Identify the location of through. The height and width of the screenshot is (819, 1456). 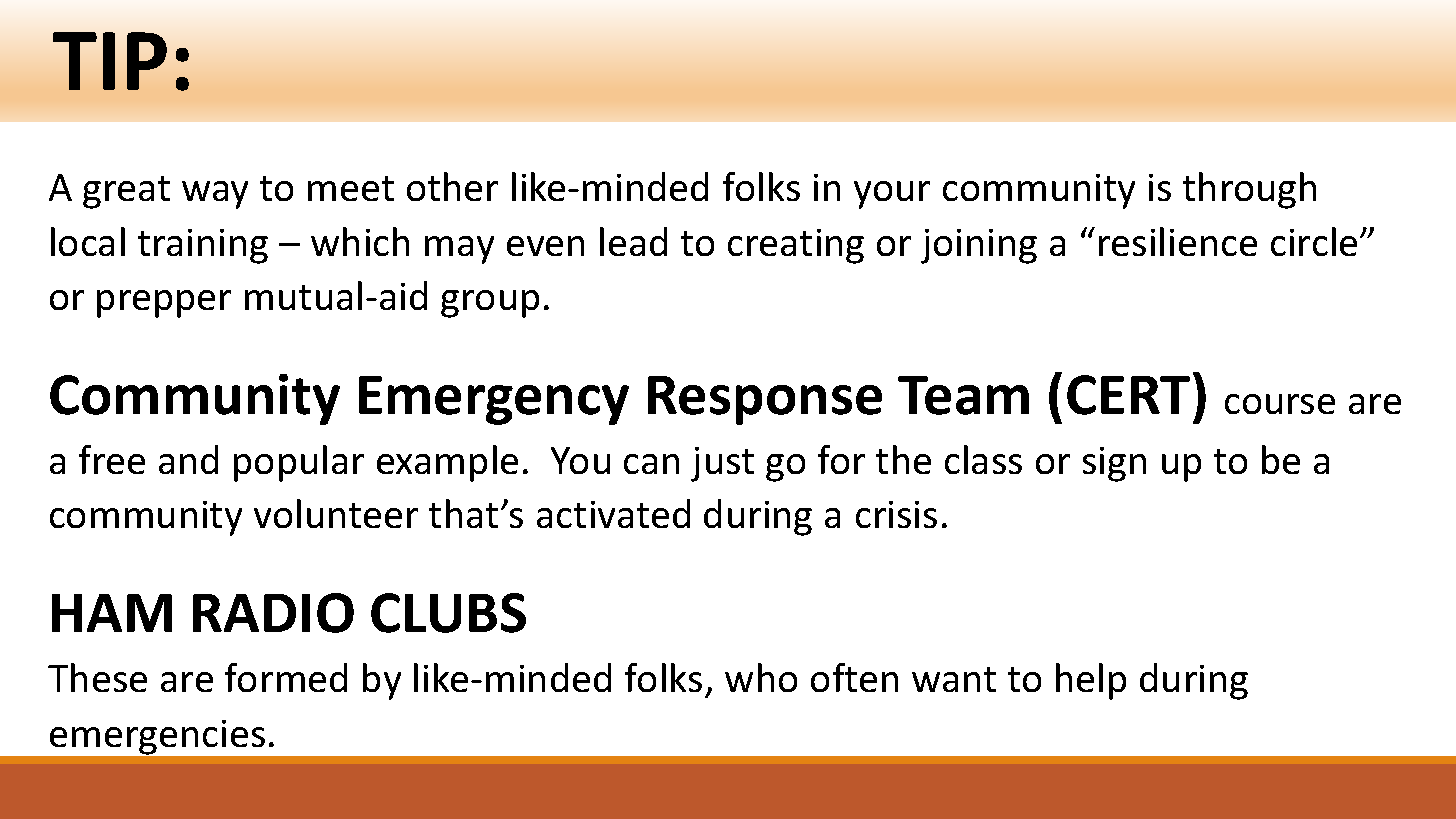
(1249, 190).
